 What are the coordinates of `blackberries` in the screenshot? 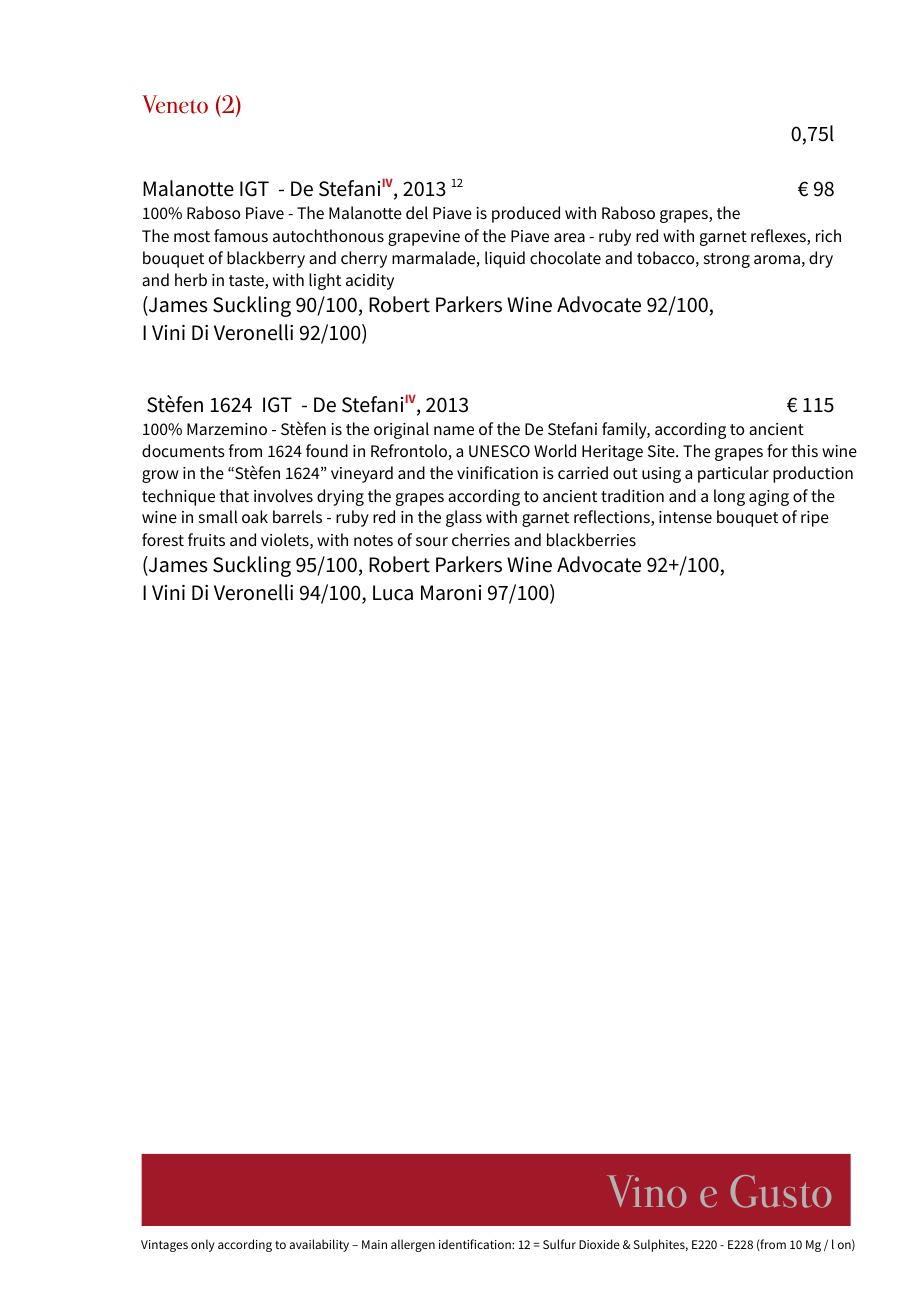 It's located at (591, 540).
